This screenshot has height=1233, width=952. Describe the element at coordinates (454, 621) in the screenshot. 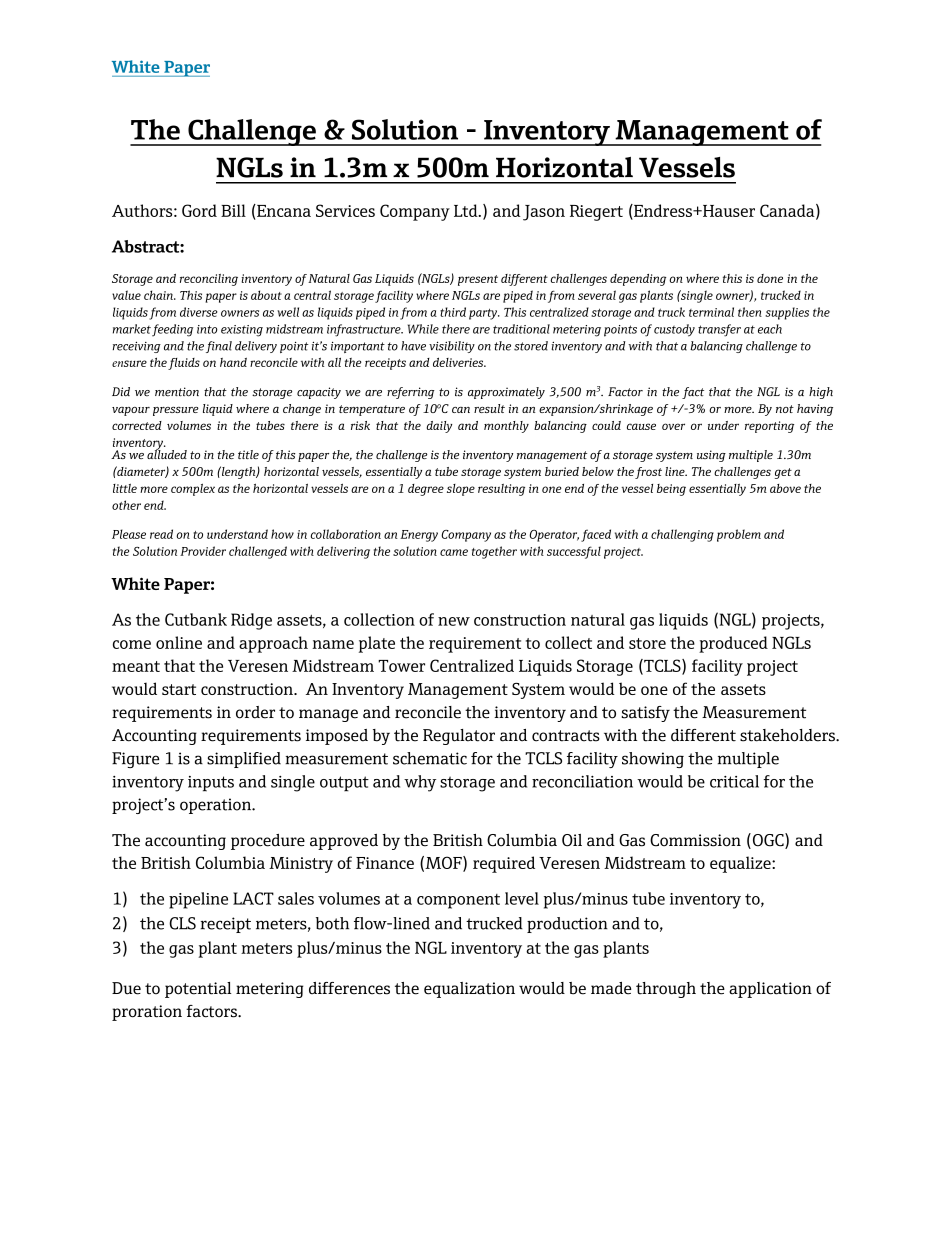

I see `new` at that location.
